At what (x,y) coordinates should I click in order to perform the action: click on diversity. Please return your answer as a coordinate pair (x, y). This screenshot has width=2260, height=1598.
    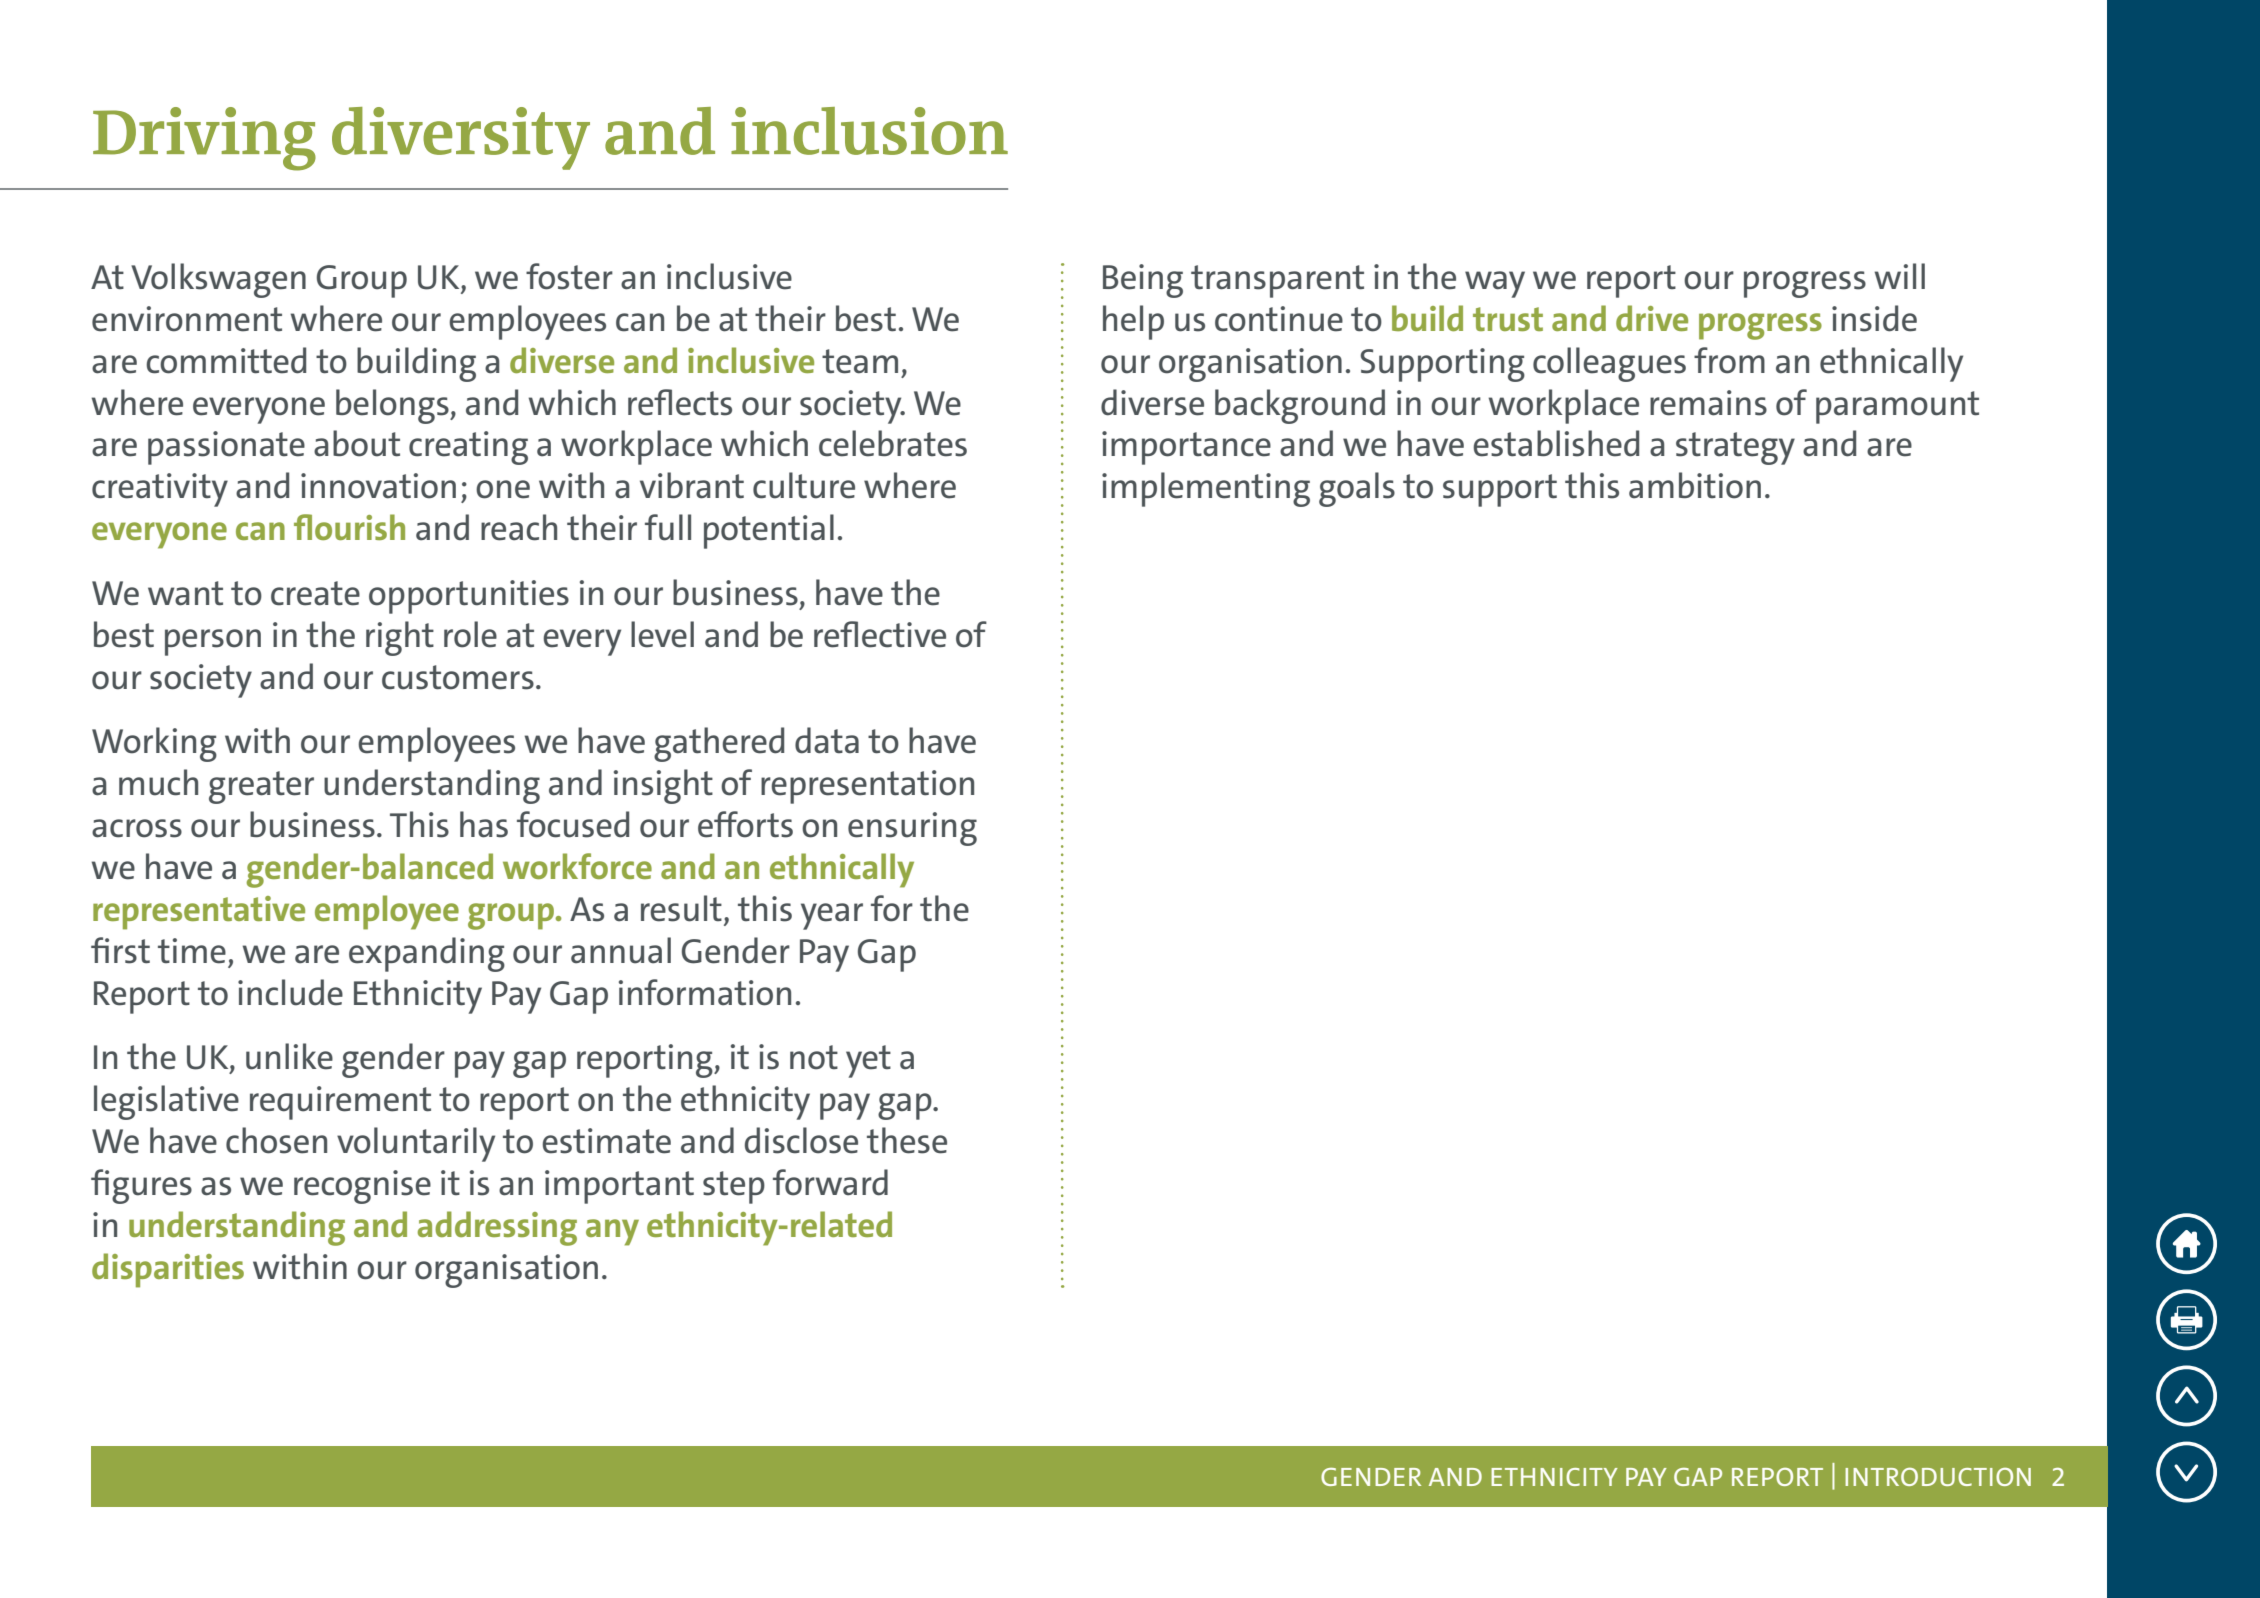
    Looking at the image, I should click on (461, 138).
